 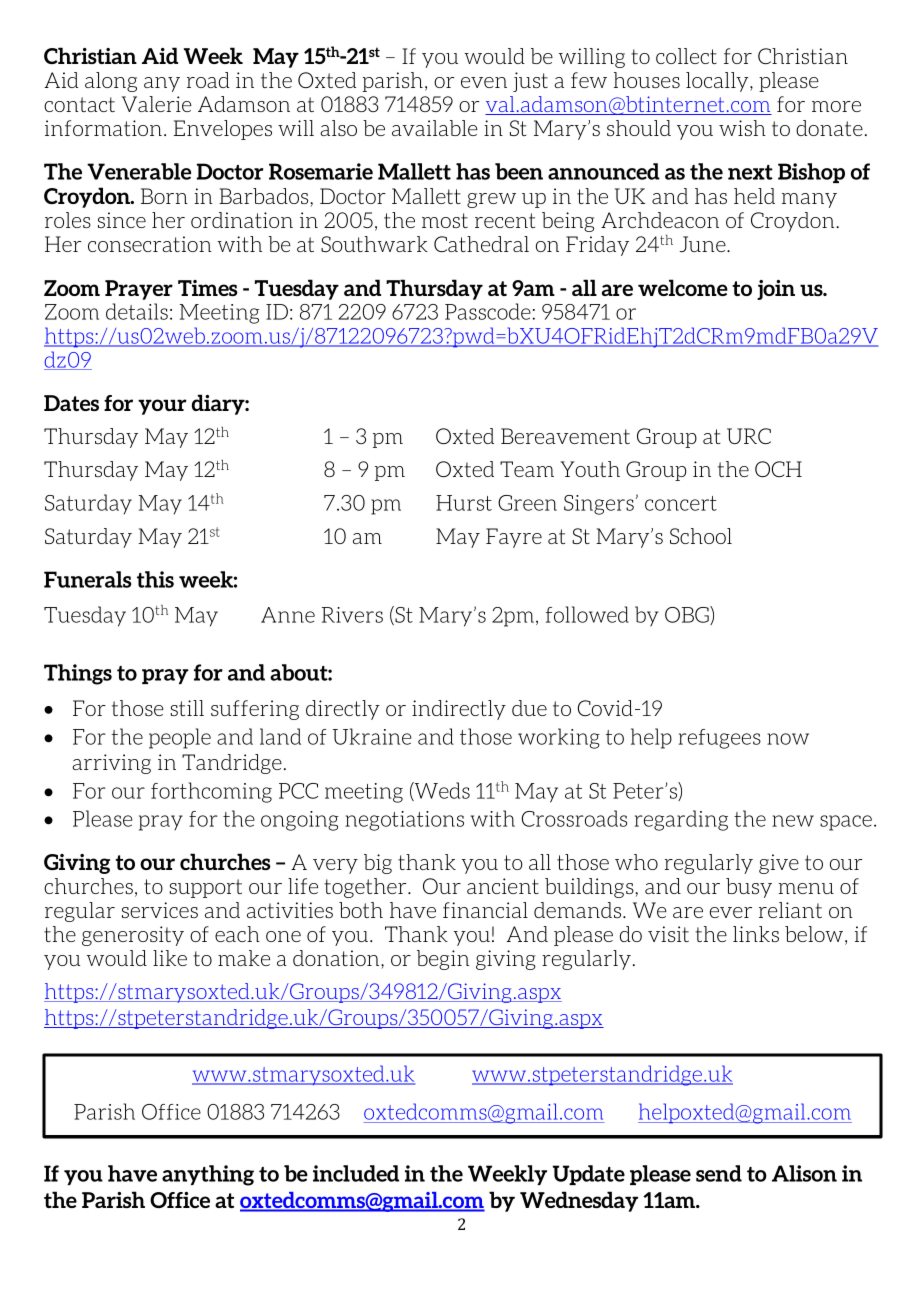 I want to click on busy, so click(x=749, y=888).
